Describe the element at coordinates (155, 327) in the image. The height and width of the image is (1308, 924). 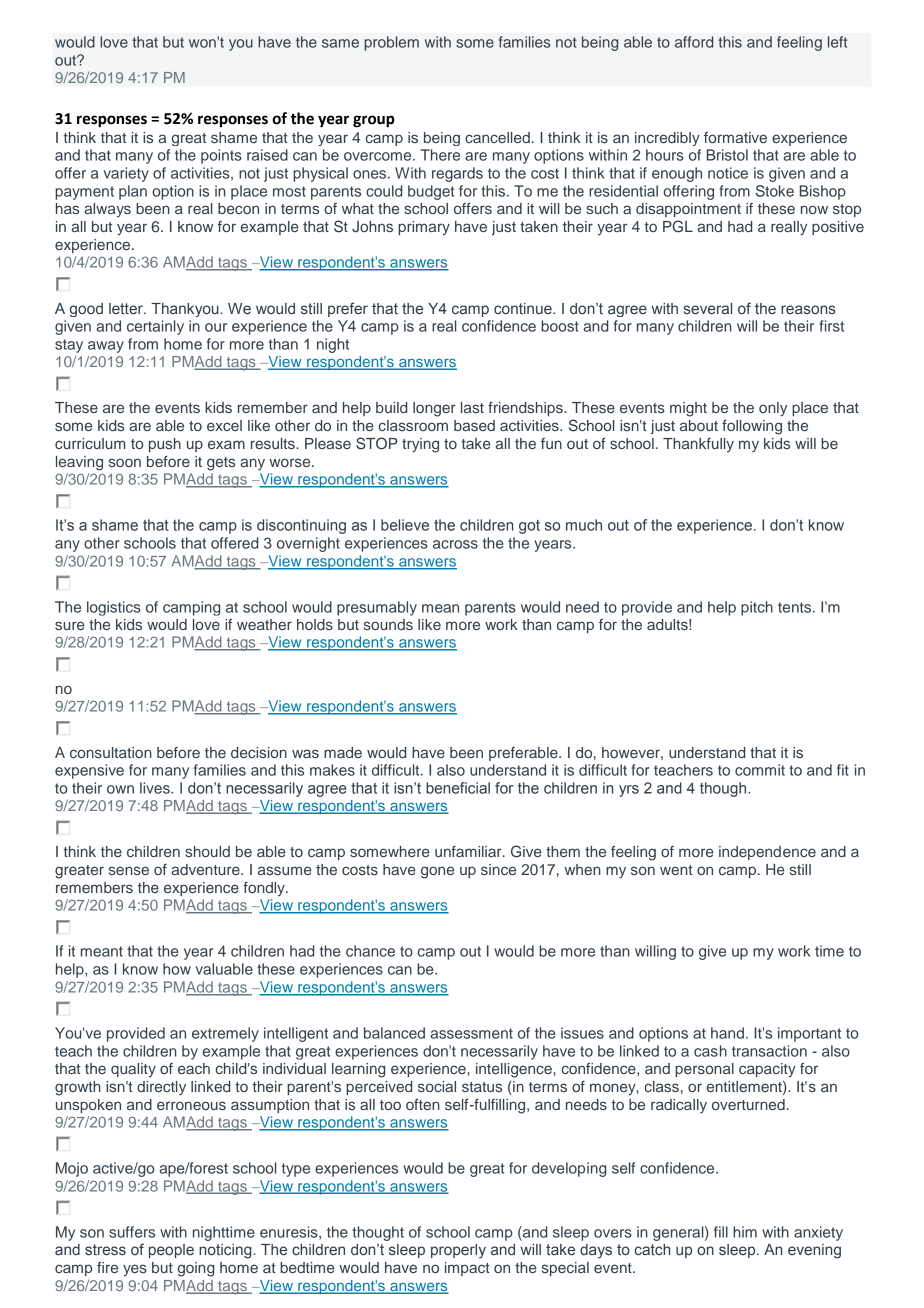
I see `certainly` at that location.
